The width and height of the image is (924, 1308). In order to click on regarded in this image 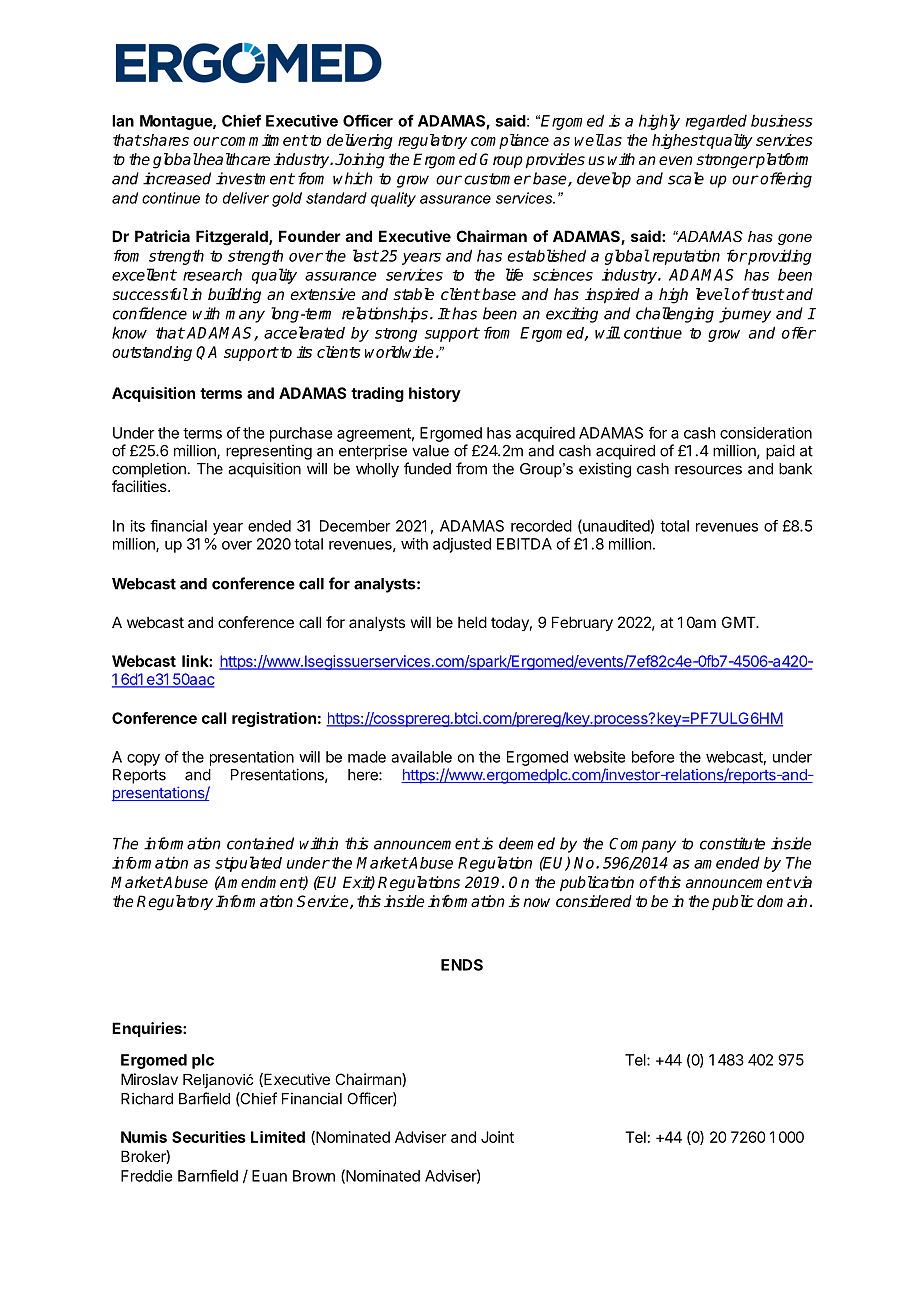, I will do `click(716, 122)`.
